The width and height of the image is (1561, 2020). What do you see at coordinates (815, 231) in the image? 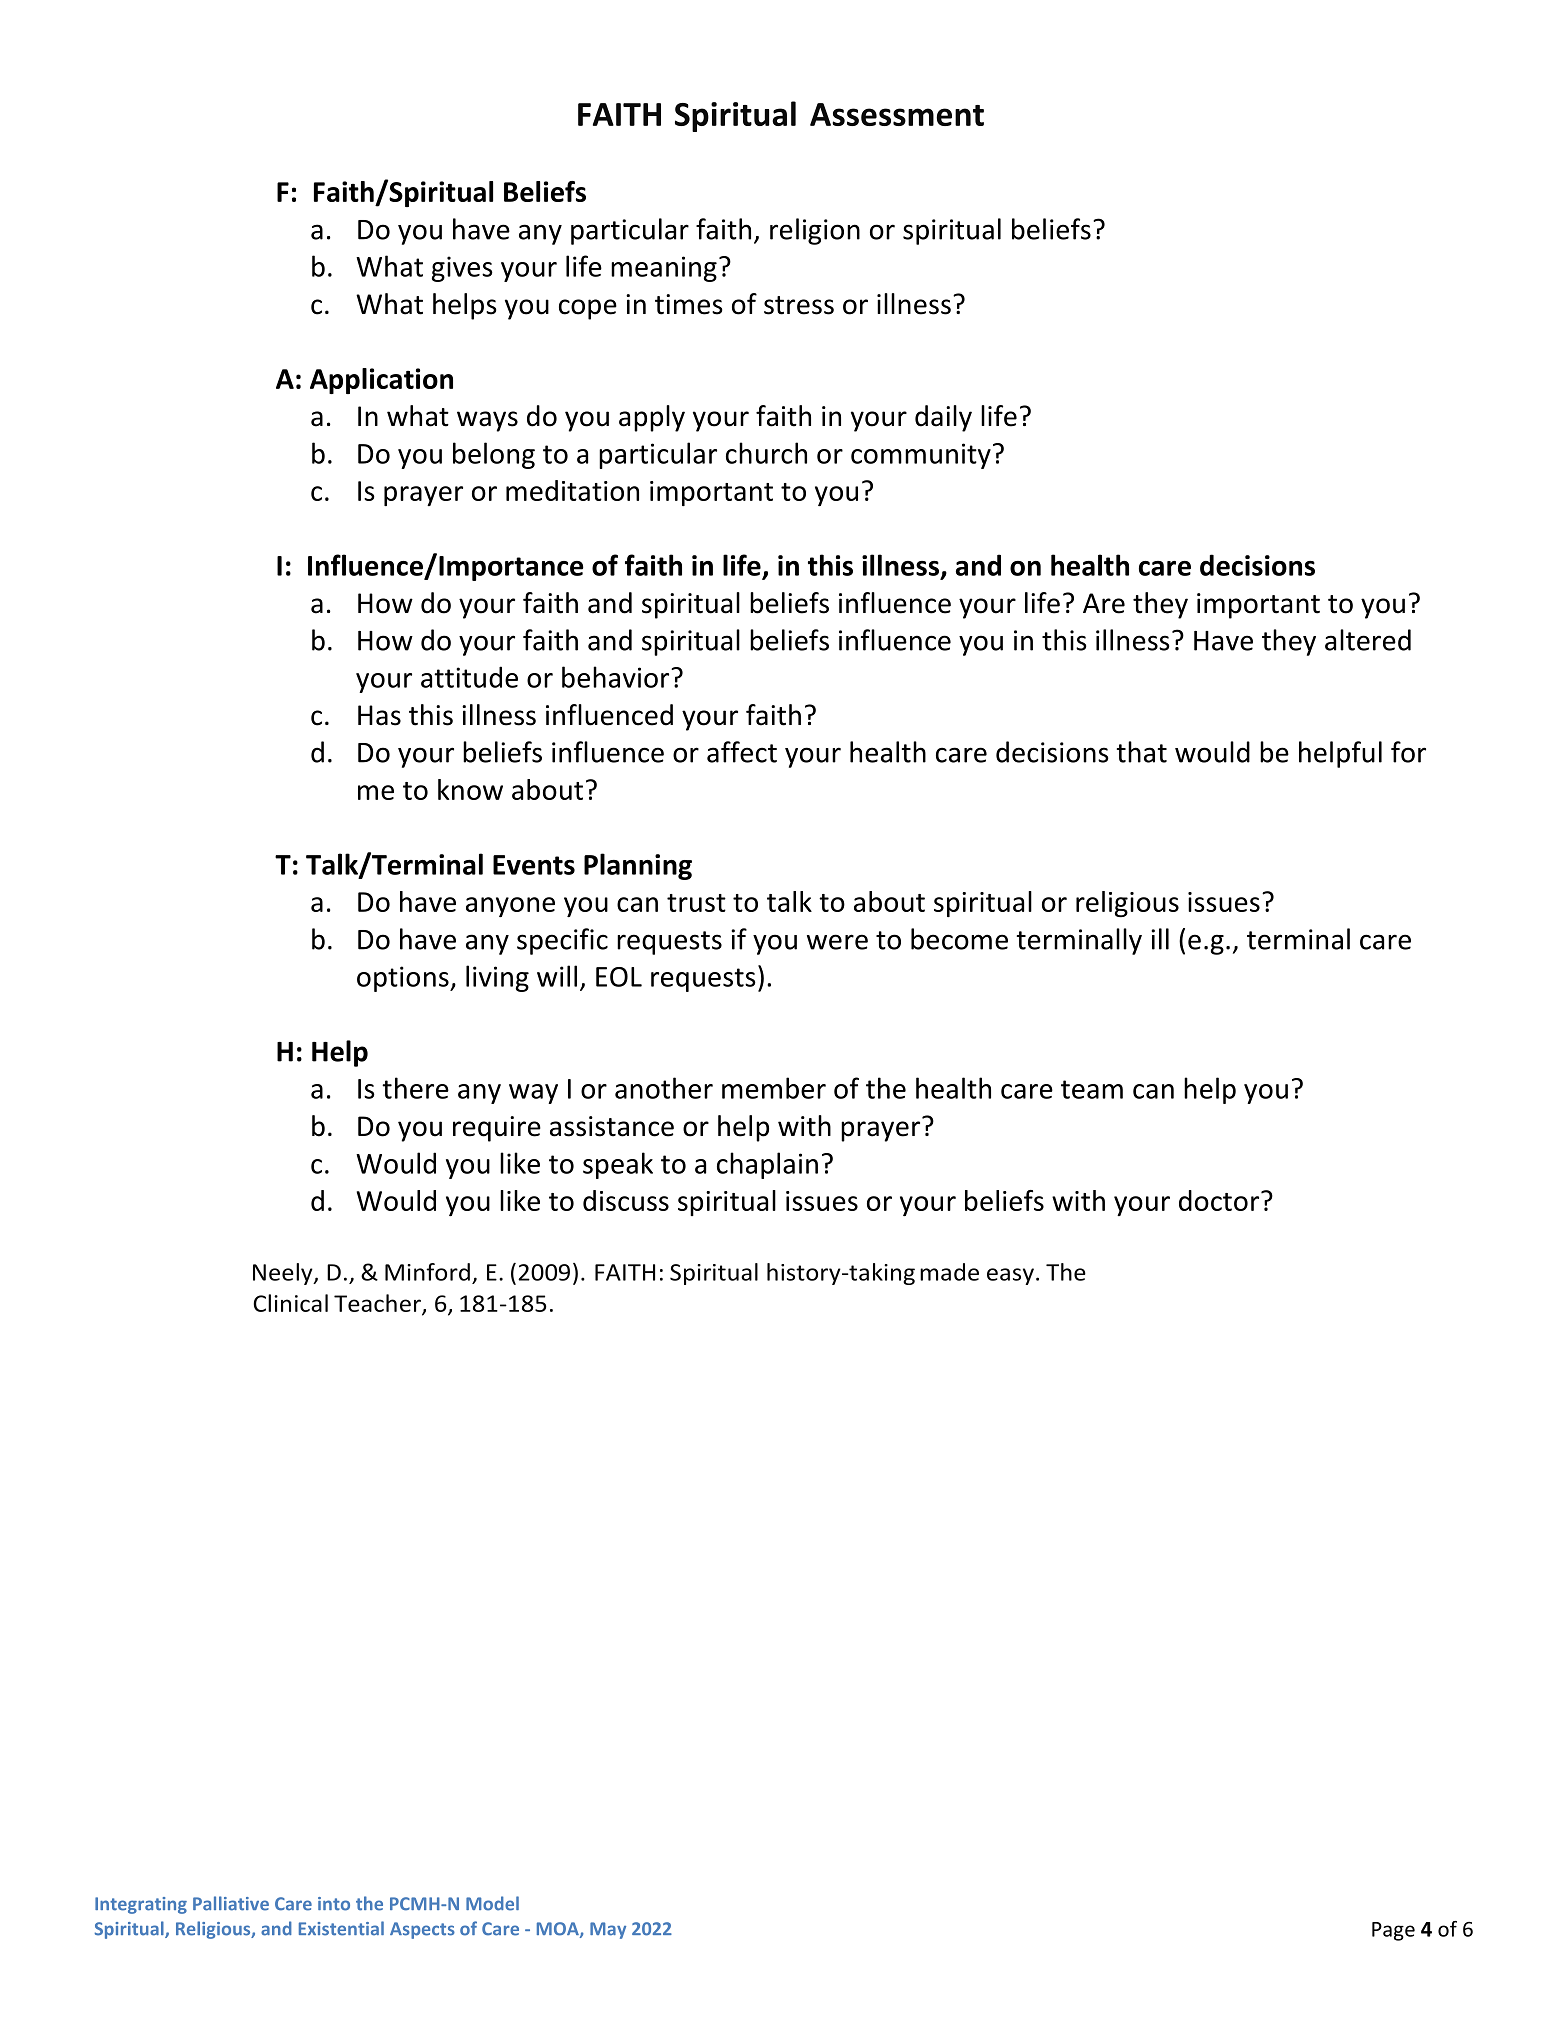
I see `religion` at bounding box center [815, 231].
